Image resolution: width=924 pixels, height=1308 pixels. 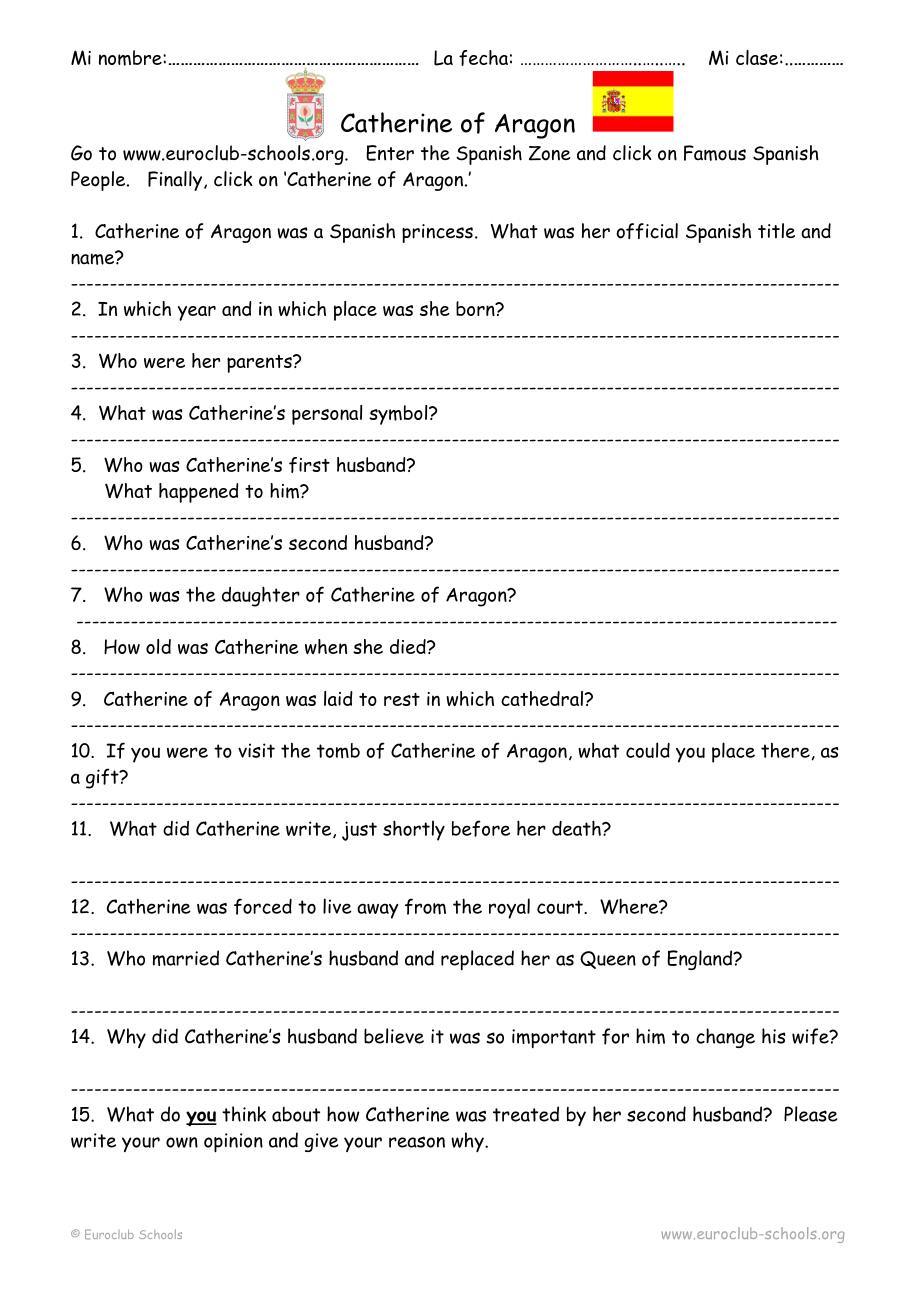 What do you see at coordinates (785, 750) in the screenshot?
I see `there` at bounding box center [785, 750].
